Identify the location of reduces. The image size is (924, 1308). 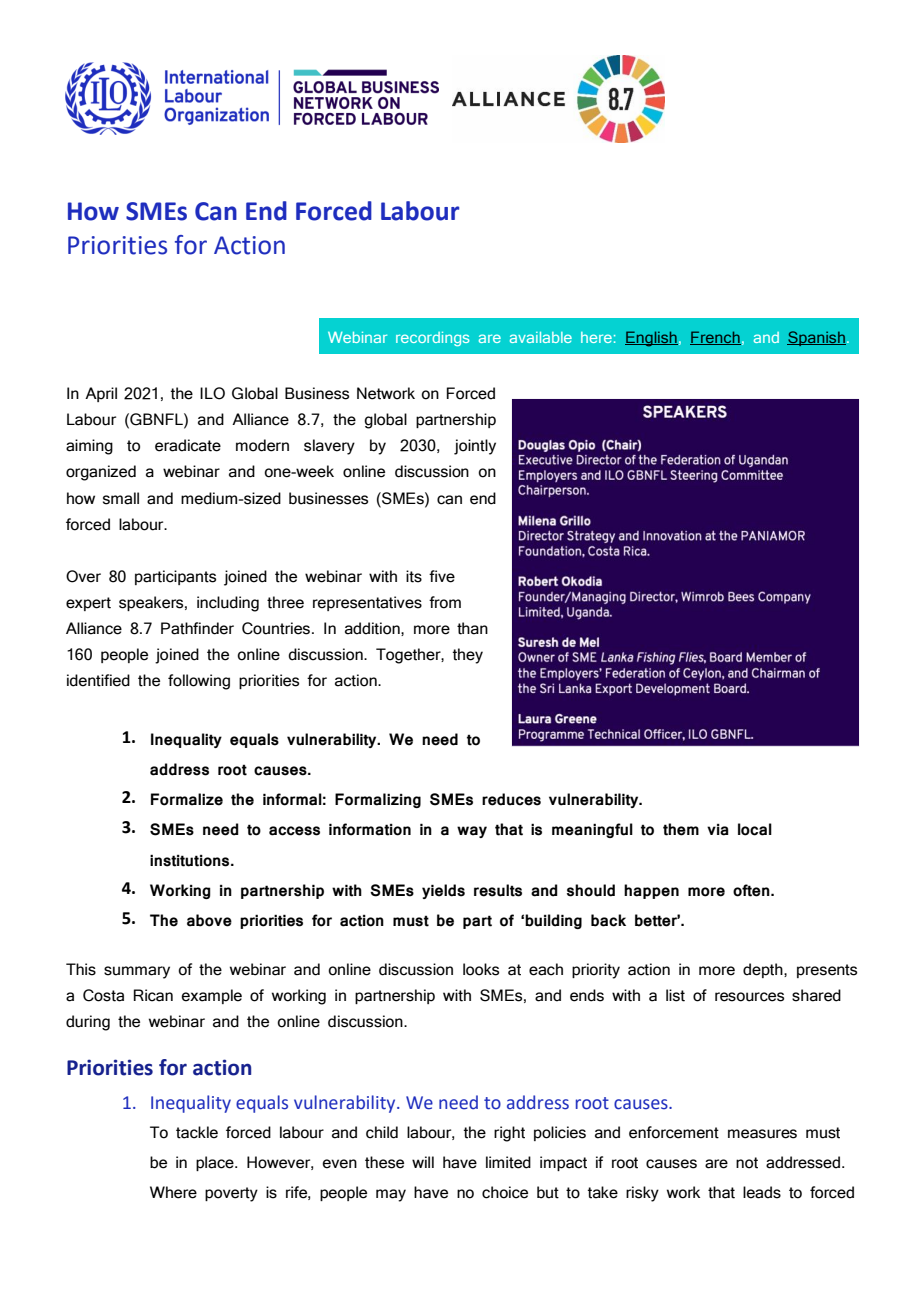
(511, 799).
